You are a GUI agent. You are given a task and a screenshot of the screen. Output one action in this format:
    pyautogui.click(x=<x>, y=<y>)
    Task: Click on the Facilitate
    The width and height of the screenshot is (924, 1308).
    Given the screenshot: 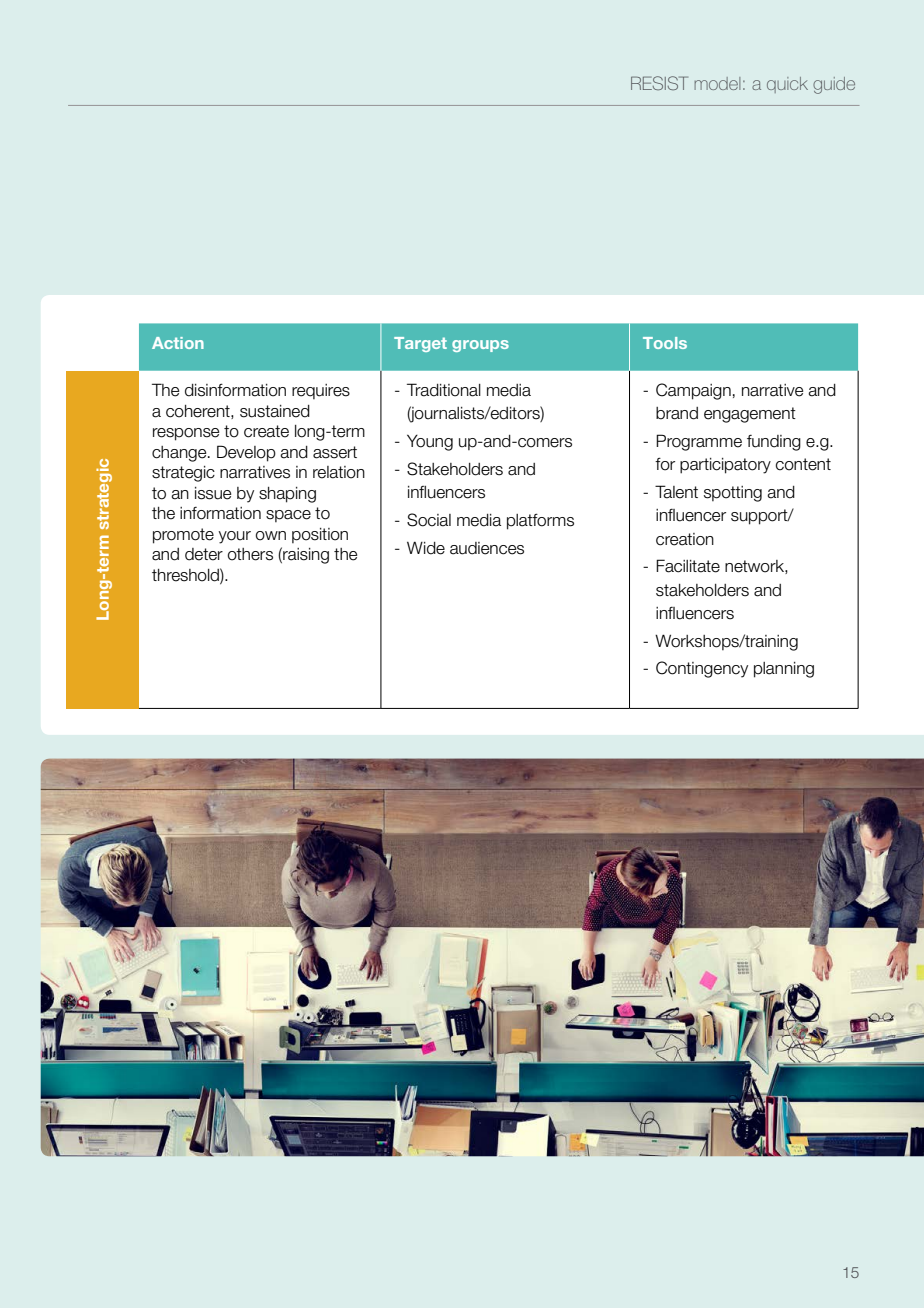 What is the action you would take?
    pyautogui.click(x=688, y=566)
